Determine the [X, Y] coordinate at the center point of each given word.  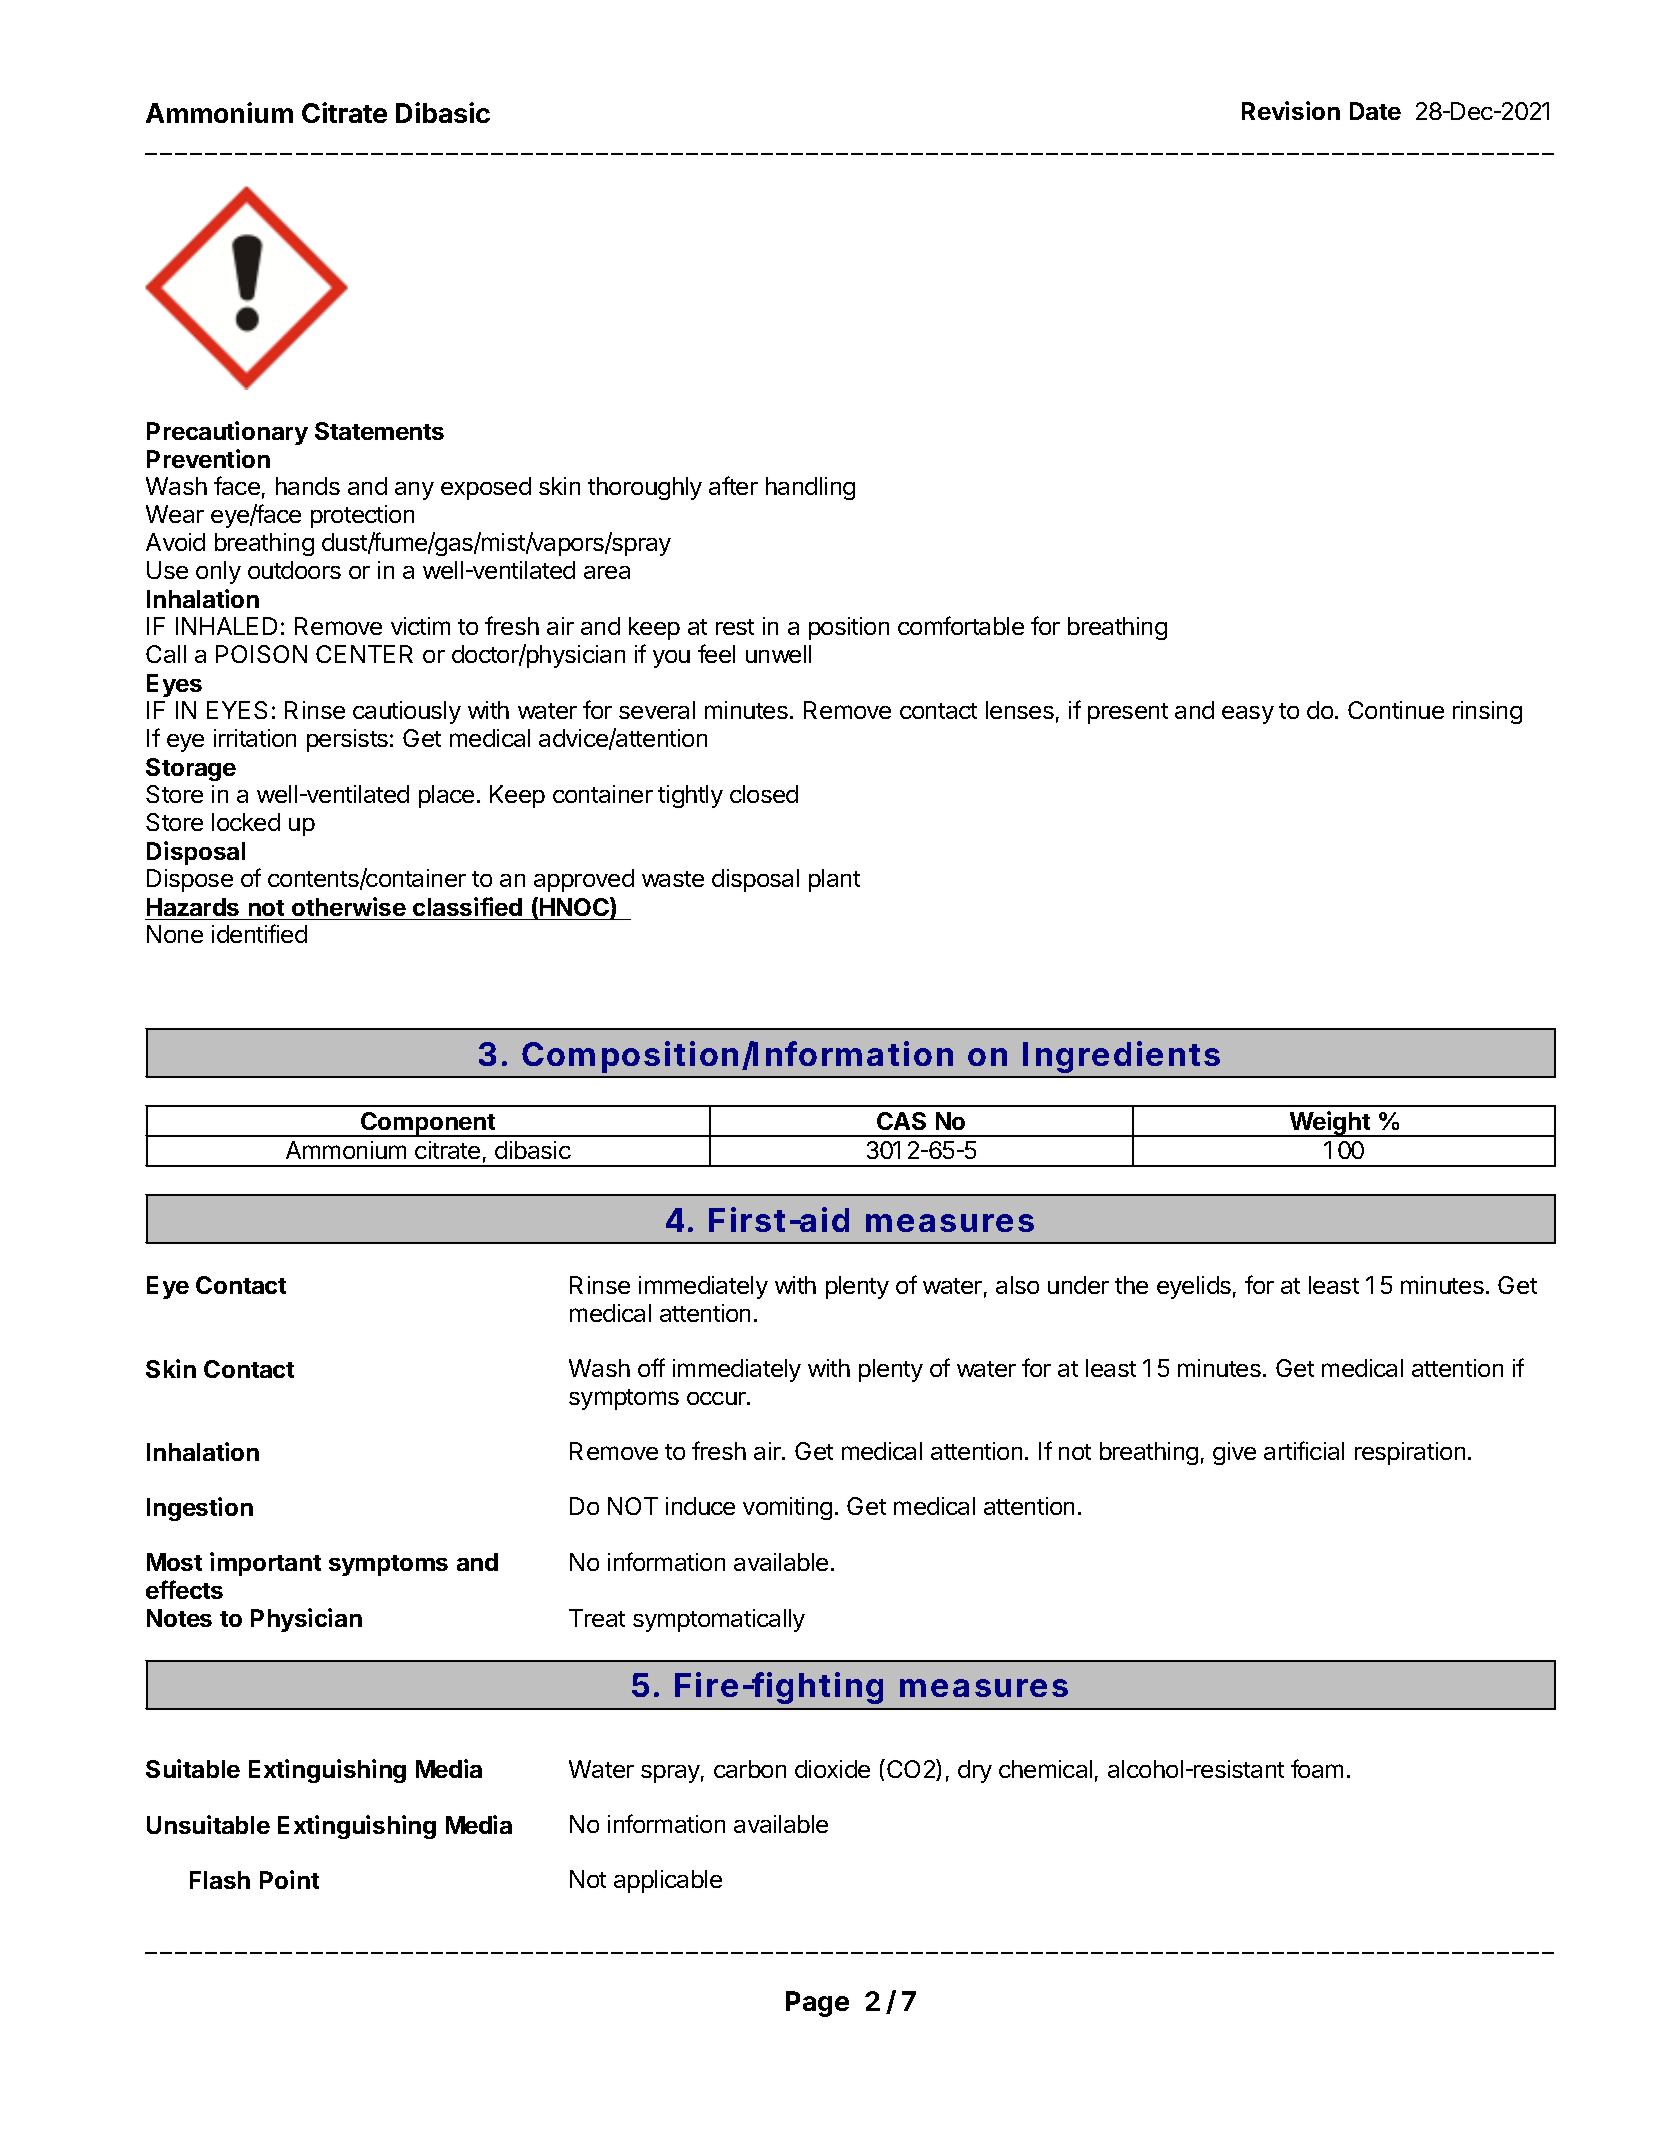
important [265, 1564]
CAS [901, 1121]
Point [289, 1879]
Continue [1396, 710]
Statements [379, 431]
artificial [1304, 1450]
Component [428, 1124]
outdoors [294, 570]
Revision [1291, 110]
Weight [1330, 1124]
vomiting [787, 1508]
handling [810, 488]
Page [817, 2004]
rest [735, 627]
